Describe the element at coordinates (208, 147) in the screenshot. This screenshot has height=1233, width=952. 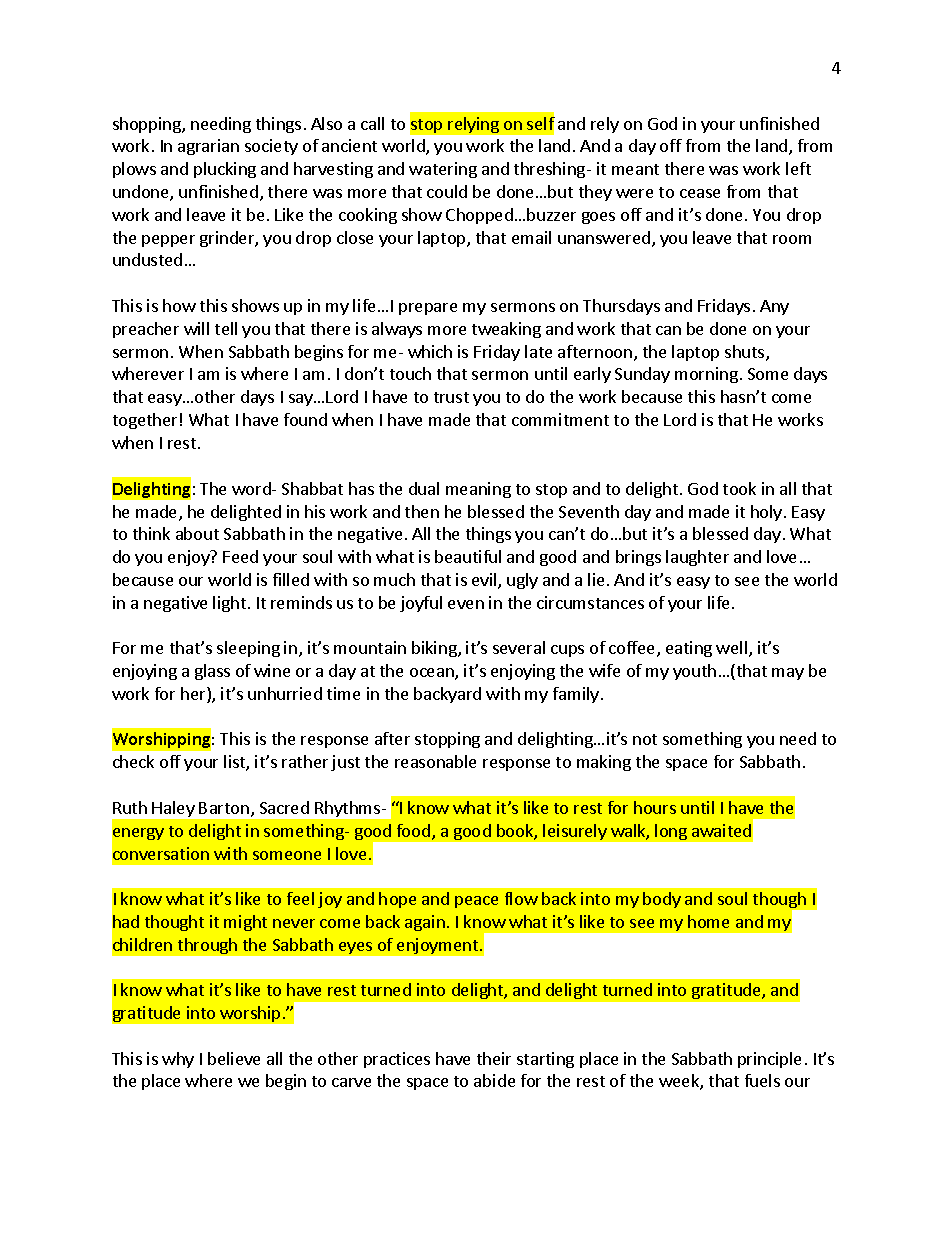
I see `agrarian` at that location.
